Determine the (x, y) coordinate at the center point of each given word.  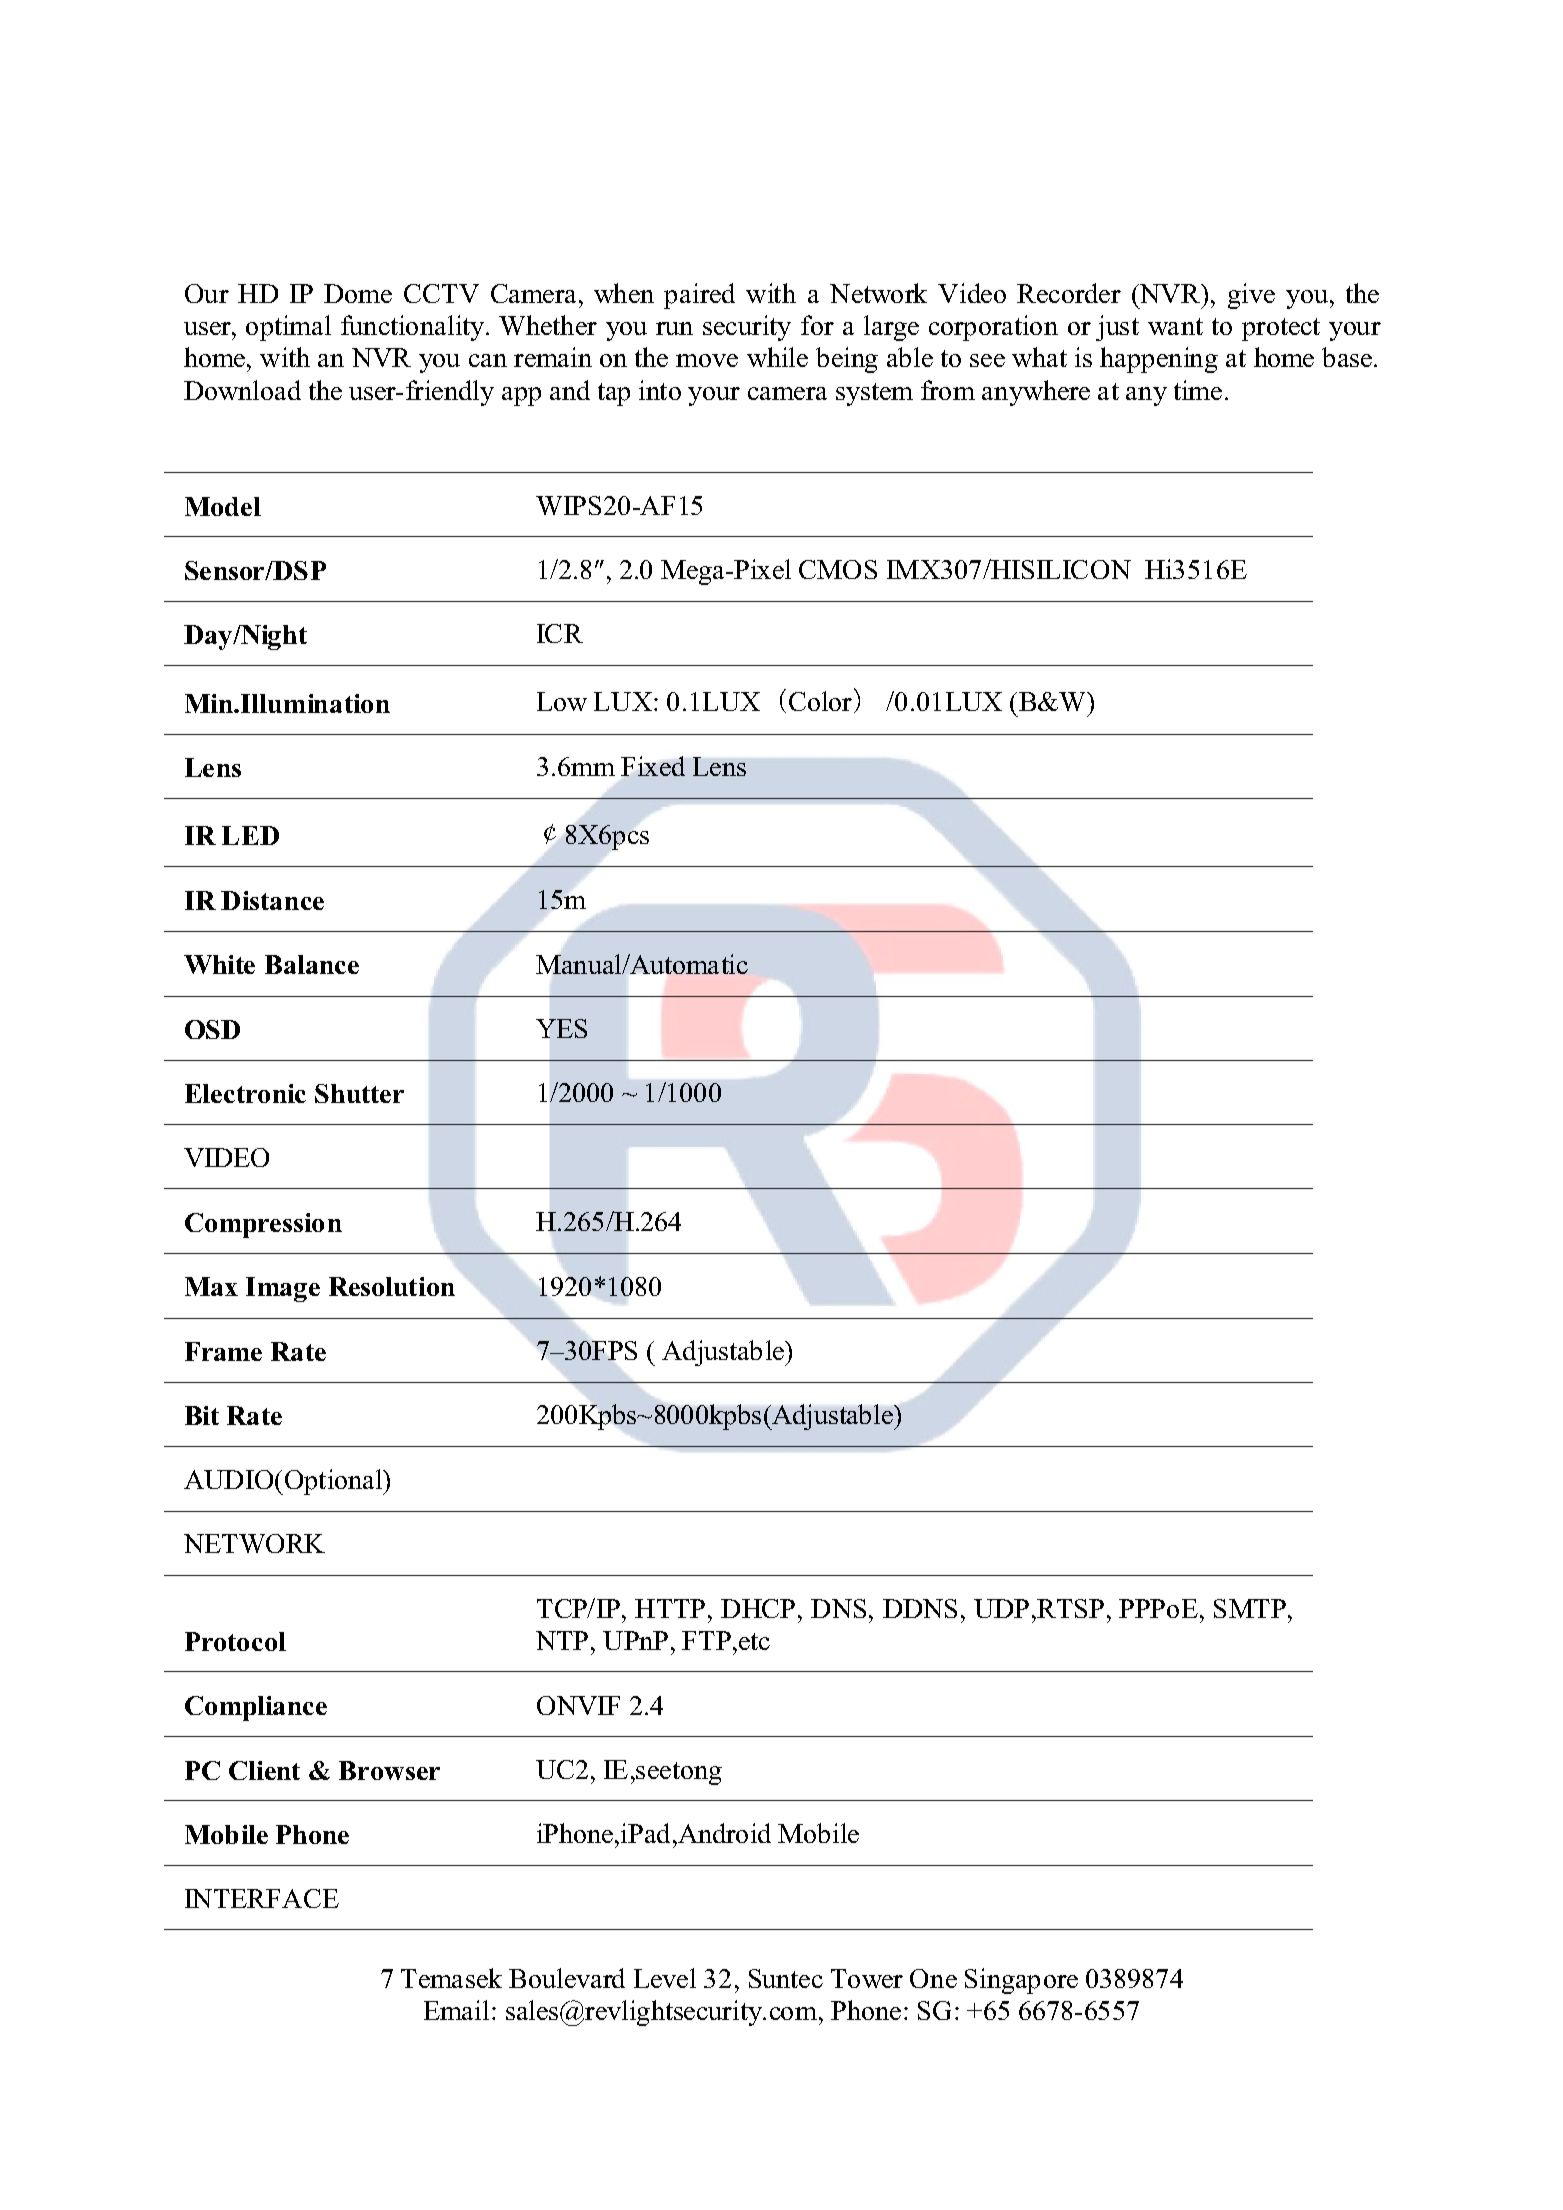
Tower (867, 1978)
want (1175, 326)
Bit (202, 1415)
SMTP (1250, 1608)
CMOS (838, 569)
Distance (272, 900)
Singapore (1021, 1981)
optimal (288, 328)
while (777, 357)
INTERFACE (262, 1898)
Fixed (653, 766)
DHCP (758, 1608)
